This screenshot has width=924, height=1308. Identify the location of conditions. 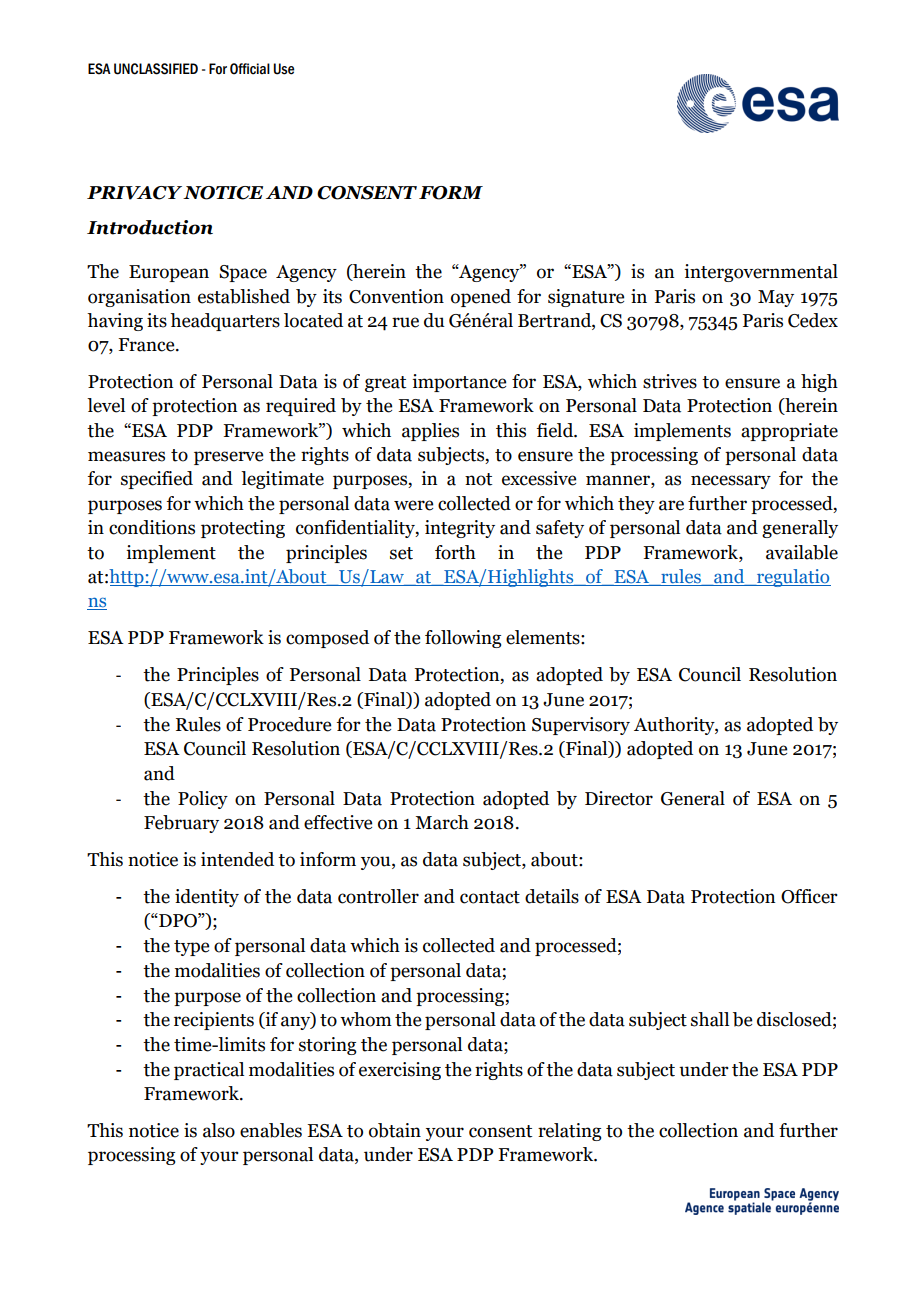
(152, 527).
